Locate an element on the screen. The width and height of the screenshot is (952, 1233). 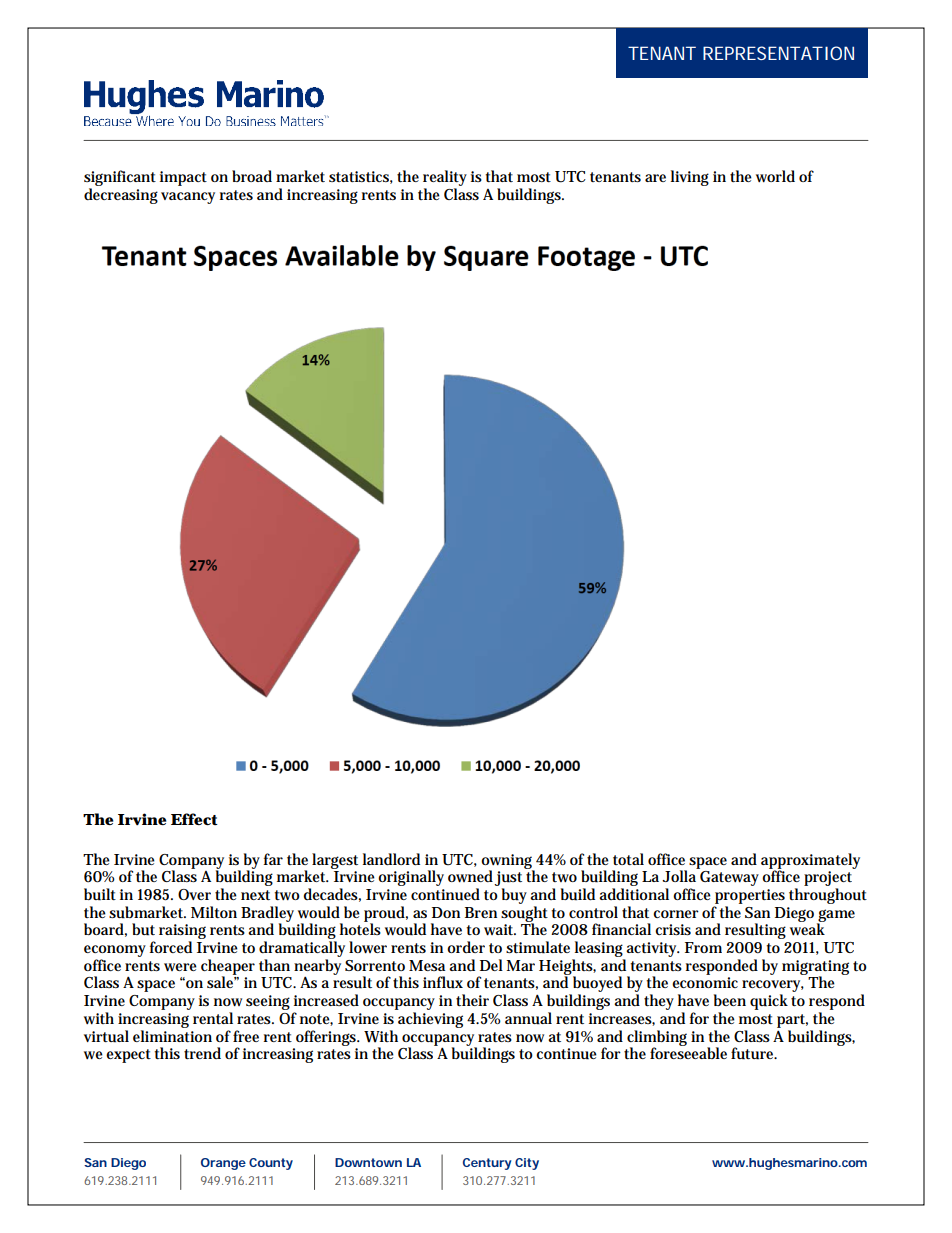
owning is located at coordinates (508, 862).
